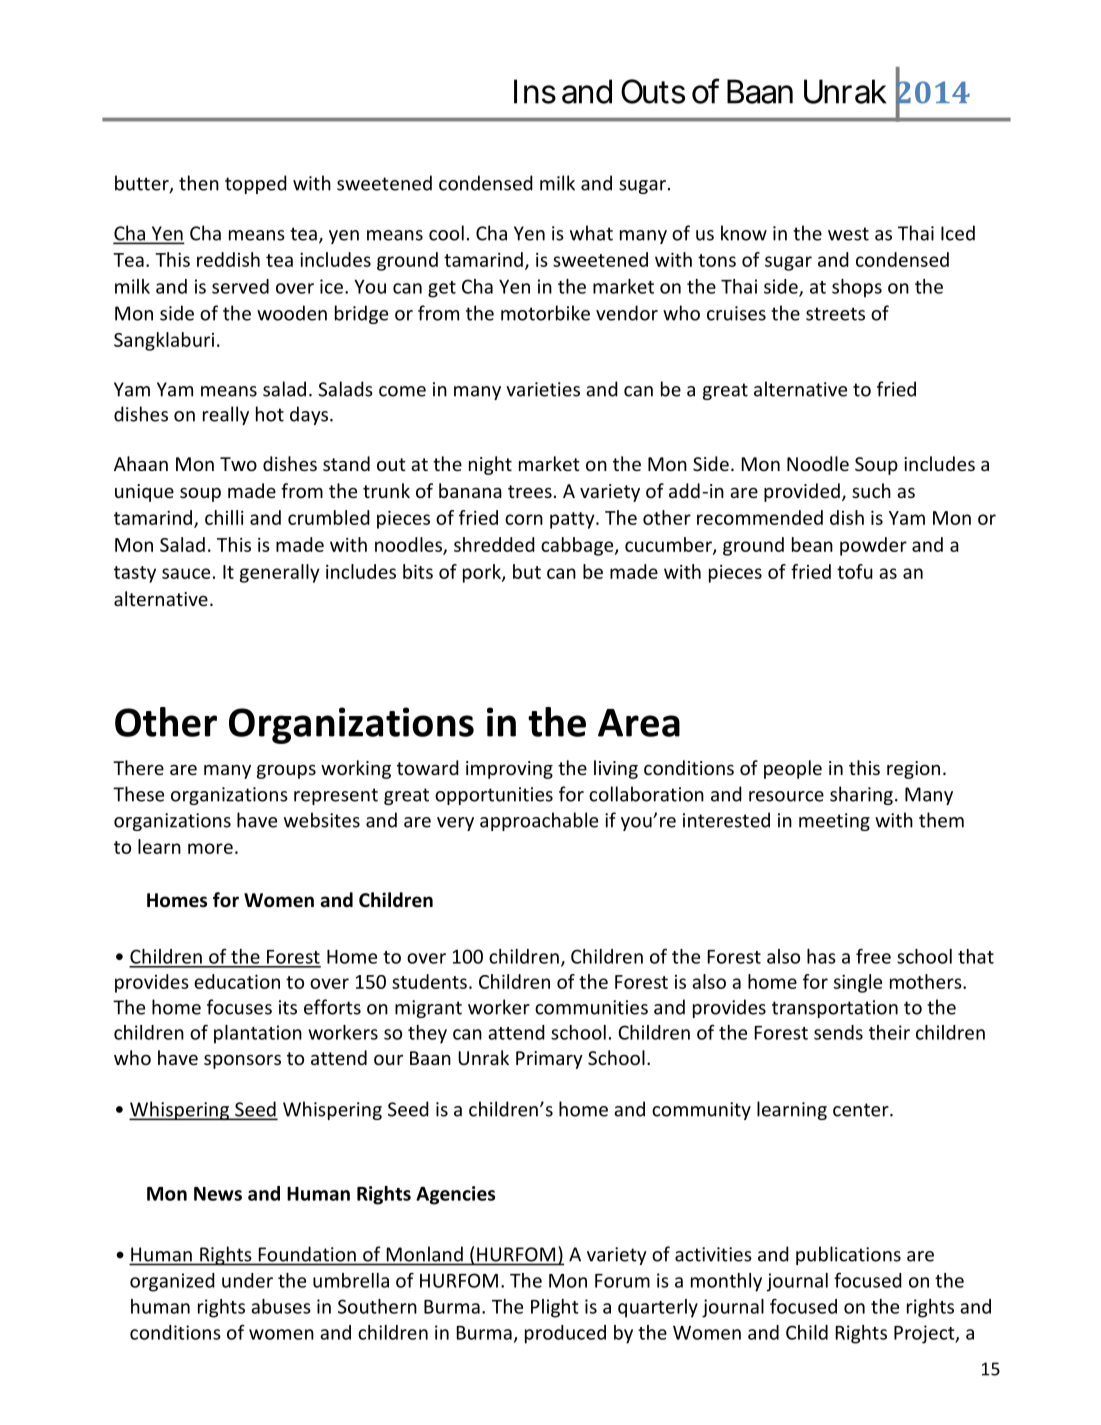  What do you see at coordinates (256, 184) in the screenshot?
I see `topped` at bounding box center [256, 184].
